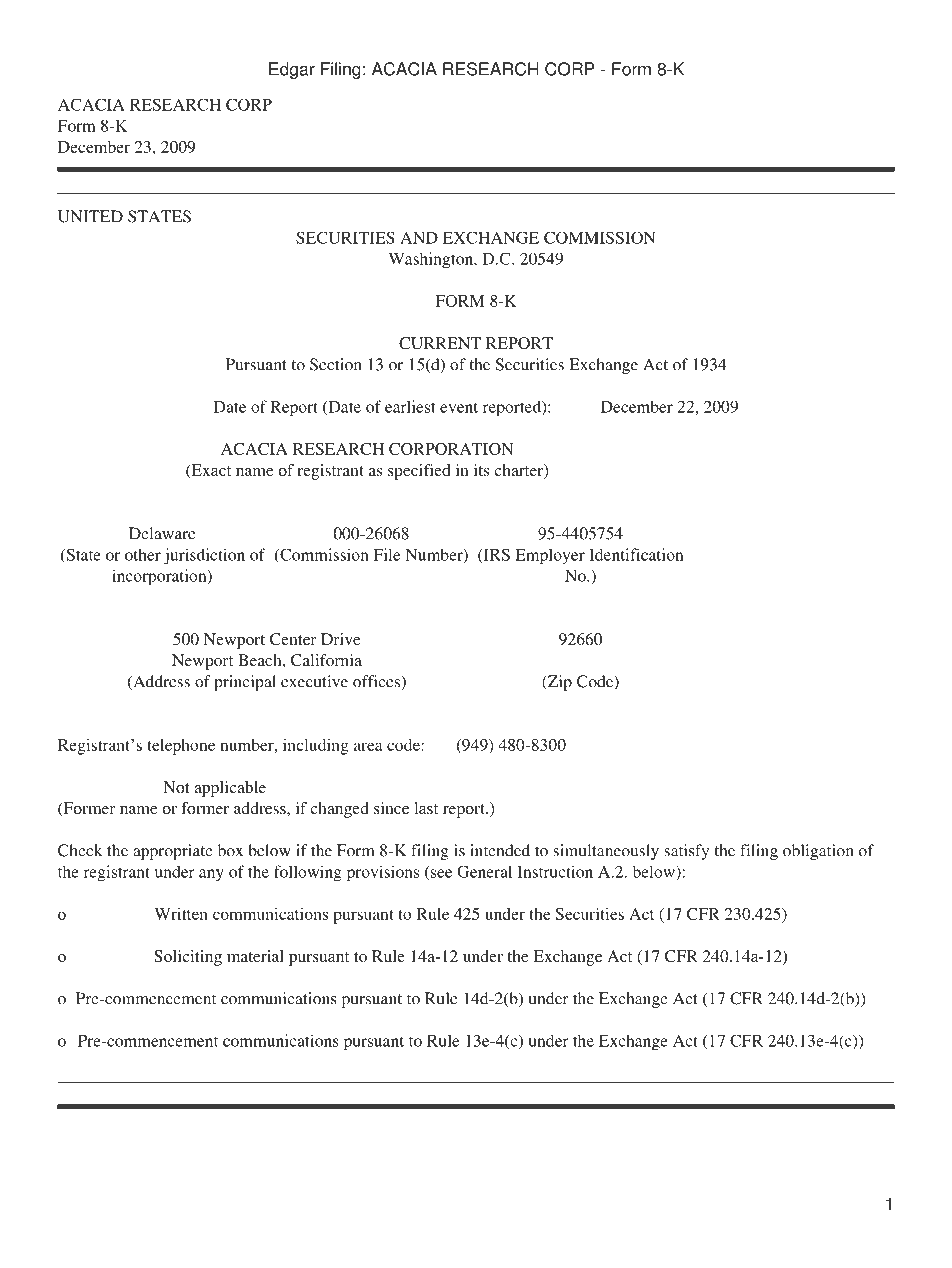 This image has height=1268, width=952. I want to click on Written, so click(181, 914).
